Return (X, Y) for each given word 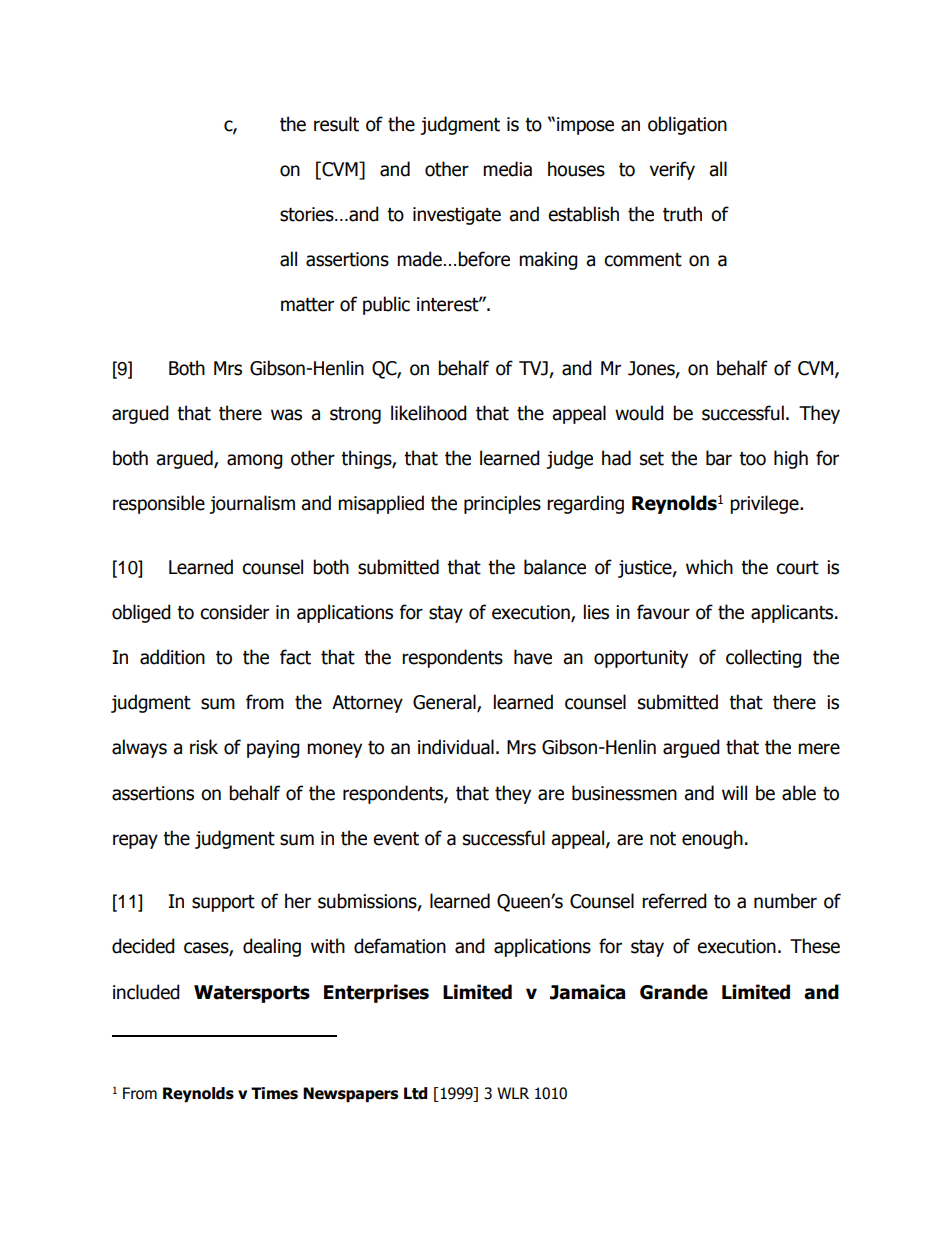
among (255, 461)
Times (274, 1093)
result (336, 124)
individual (456, 747)
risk (204, 747)
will (734, 792)
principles (502, 504)
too (752, 459)
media (507, 169)
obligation (687, 125)
